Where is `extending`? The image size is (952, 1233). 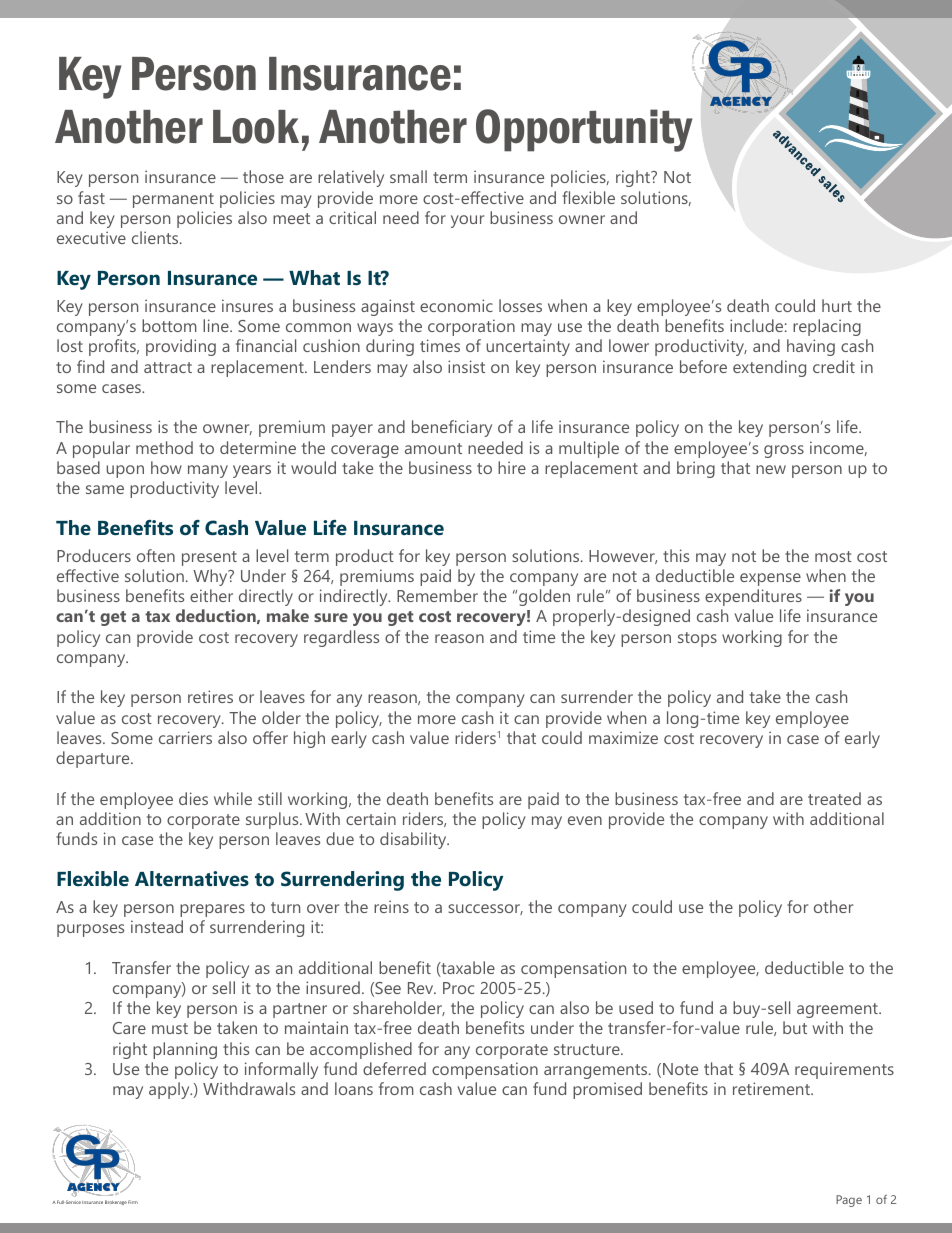 extending is located at coordinates (769, 368).
